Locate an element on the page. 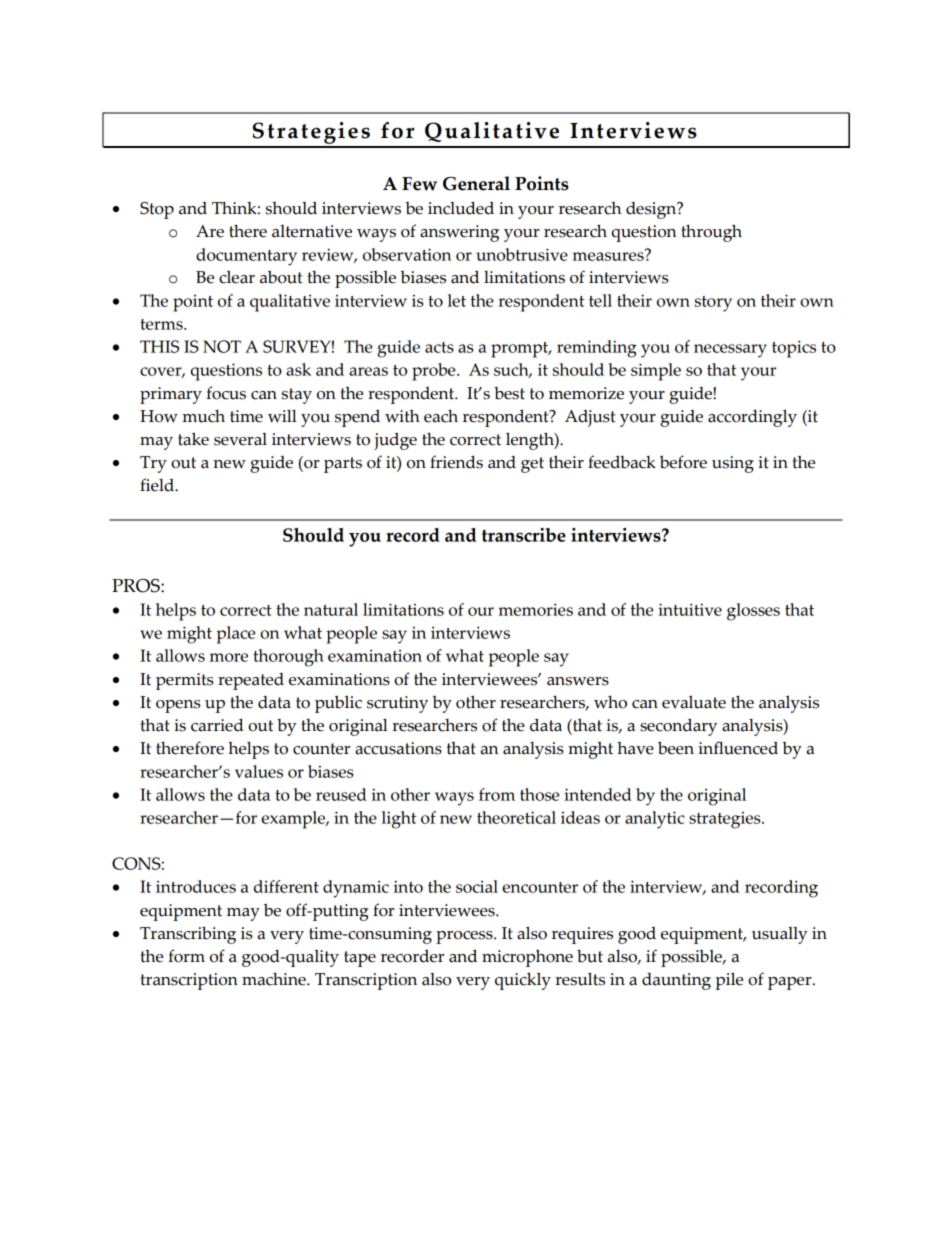  form is located at coordinates (186, 956).
